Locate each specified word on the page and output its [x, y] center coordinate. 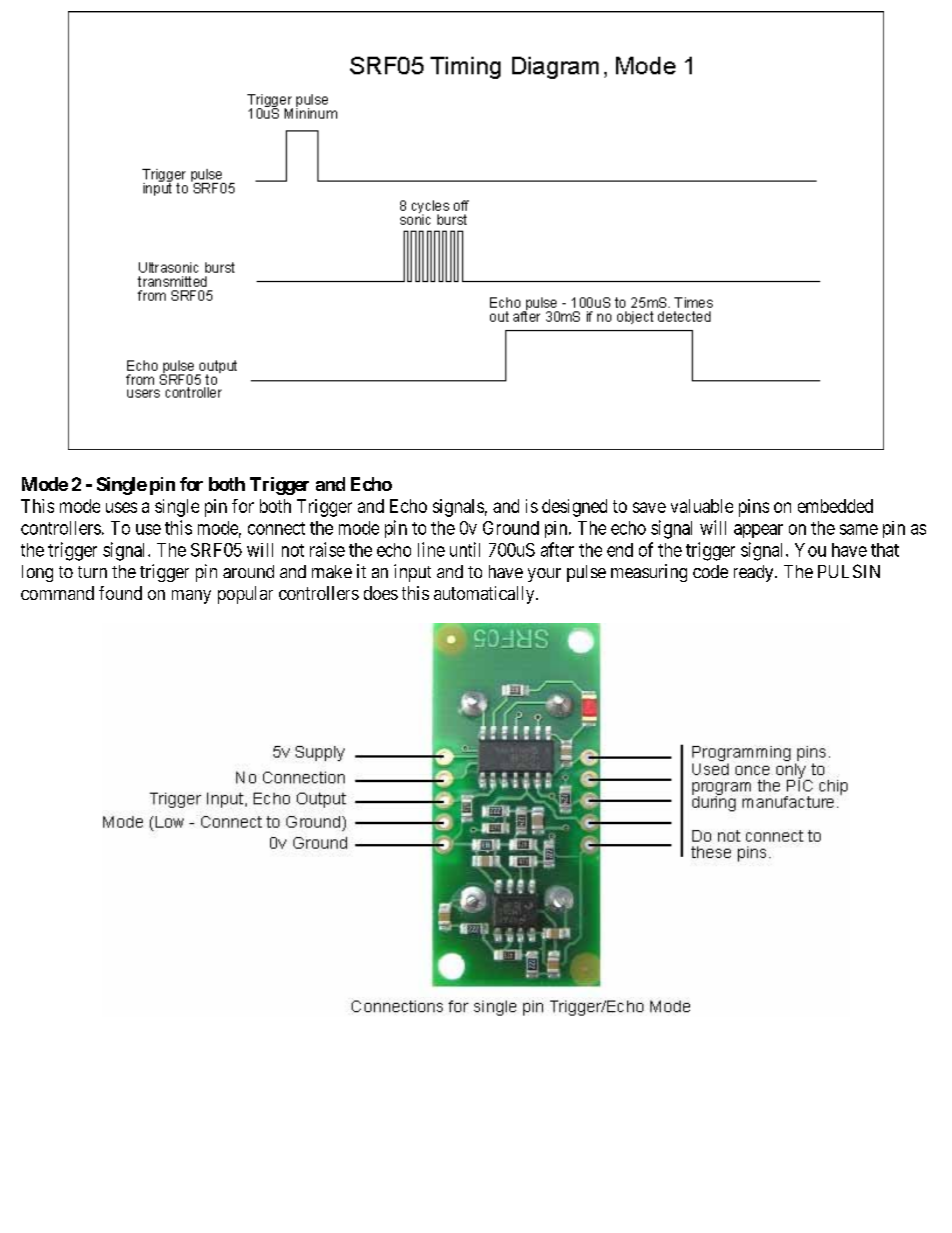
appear [758, 531]
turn [92, 572]
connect [276, 528]
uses [121, 507]
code [710, 571]
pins [754, 508]
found [120, 593]
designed [574, 508]
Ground [511, 528]
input [412, 573]
